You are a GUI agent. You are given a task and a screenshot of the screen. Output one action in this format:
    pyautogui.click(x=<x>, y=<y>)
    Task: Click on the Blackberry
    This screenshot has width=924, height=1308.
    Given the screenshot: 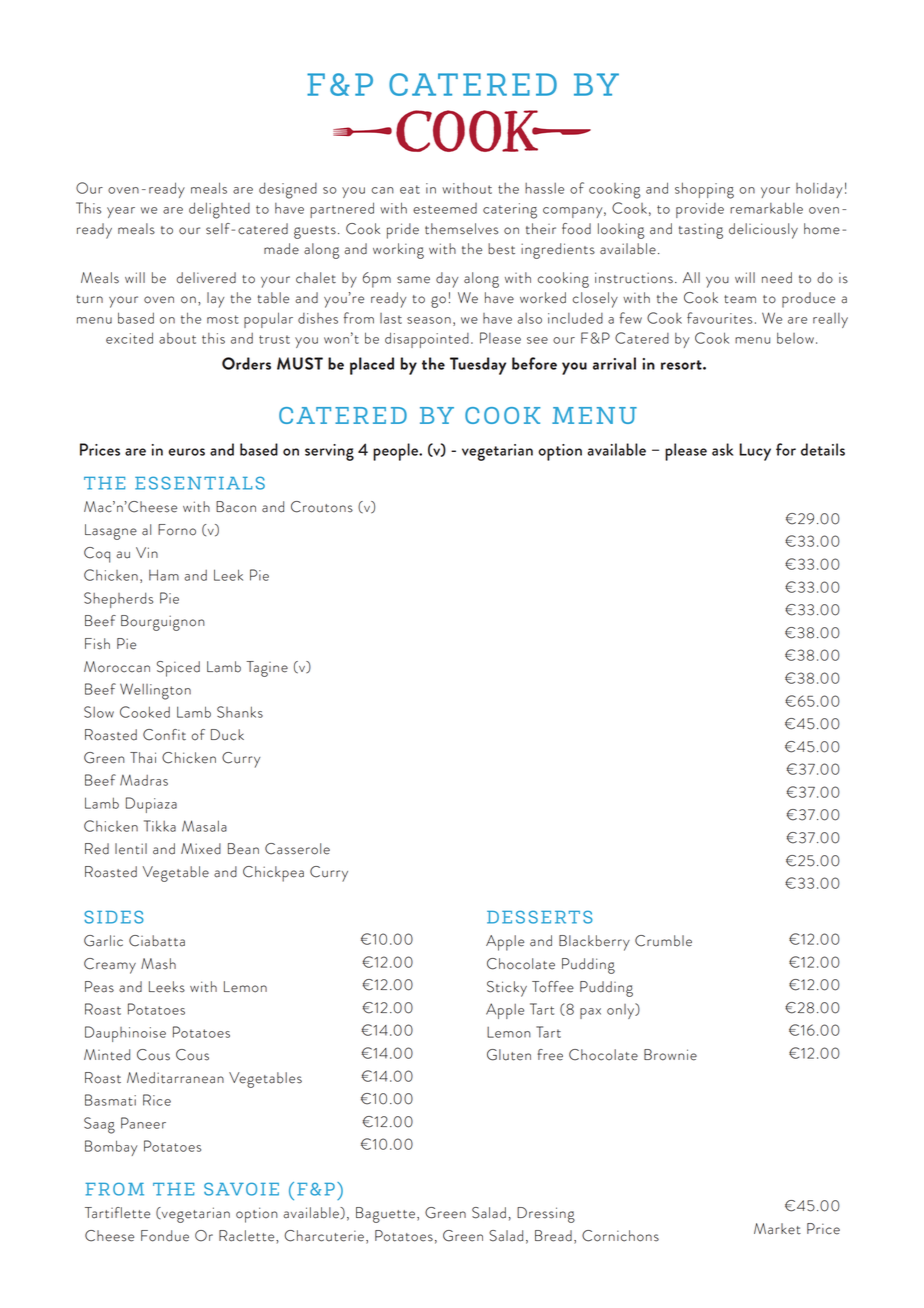 What is the action you would take?
    pyautogui.click(x=594, y=943)
